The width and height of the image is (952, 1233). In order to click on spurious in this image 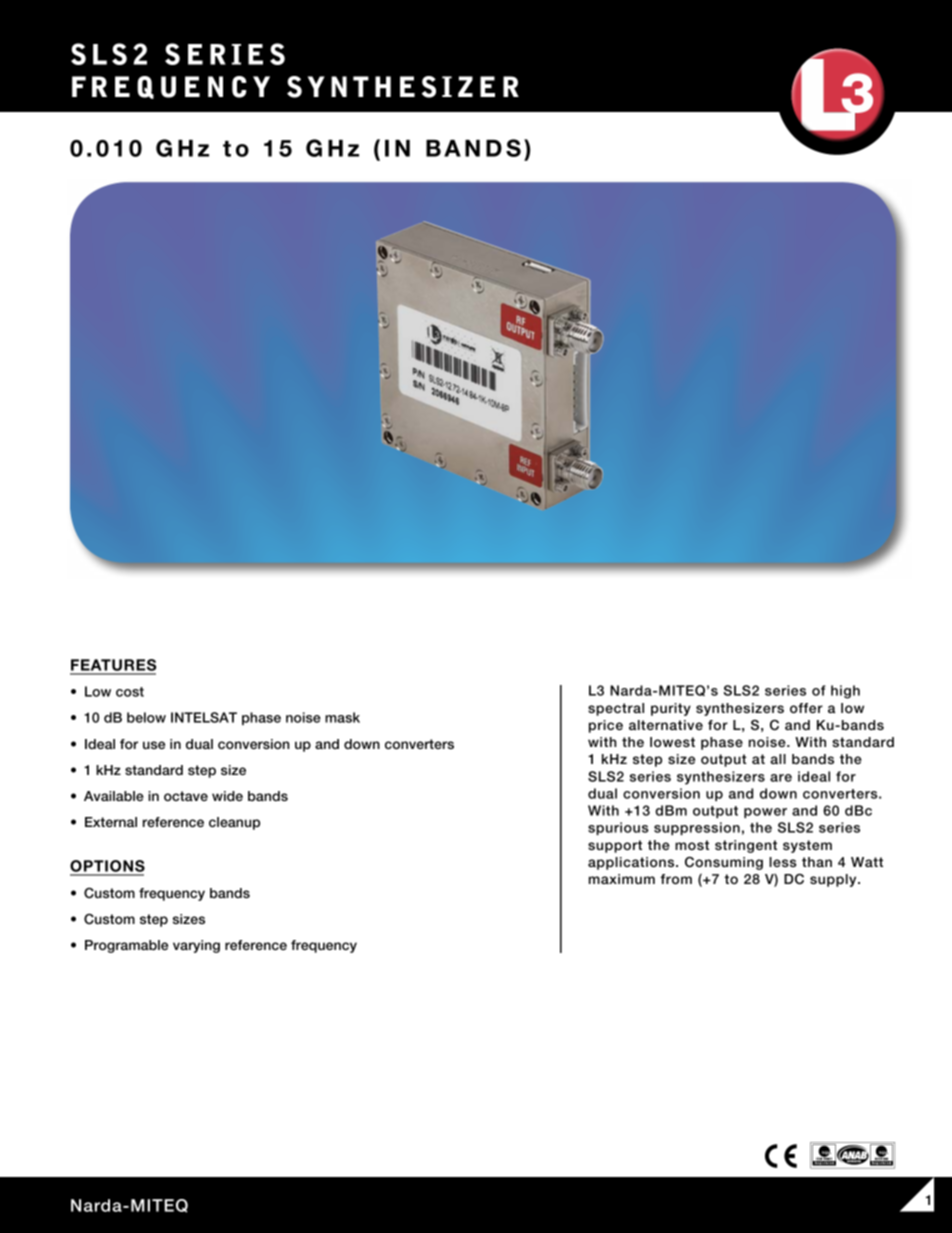, I will do `click(618, 828)`.
